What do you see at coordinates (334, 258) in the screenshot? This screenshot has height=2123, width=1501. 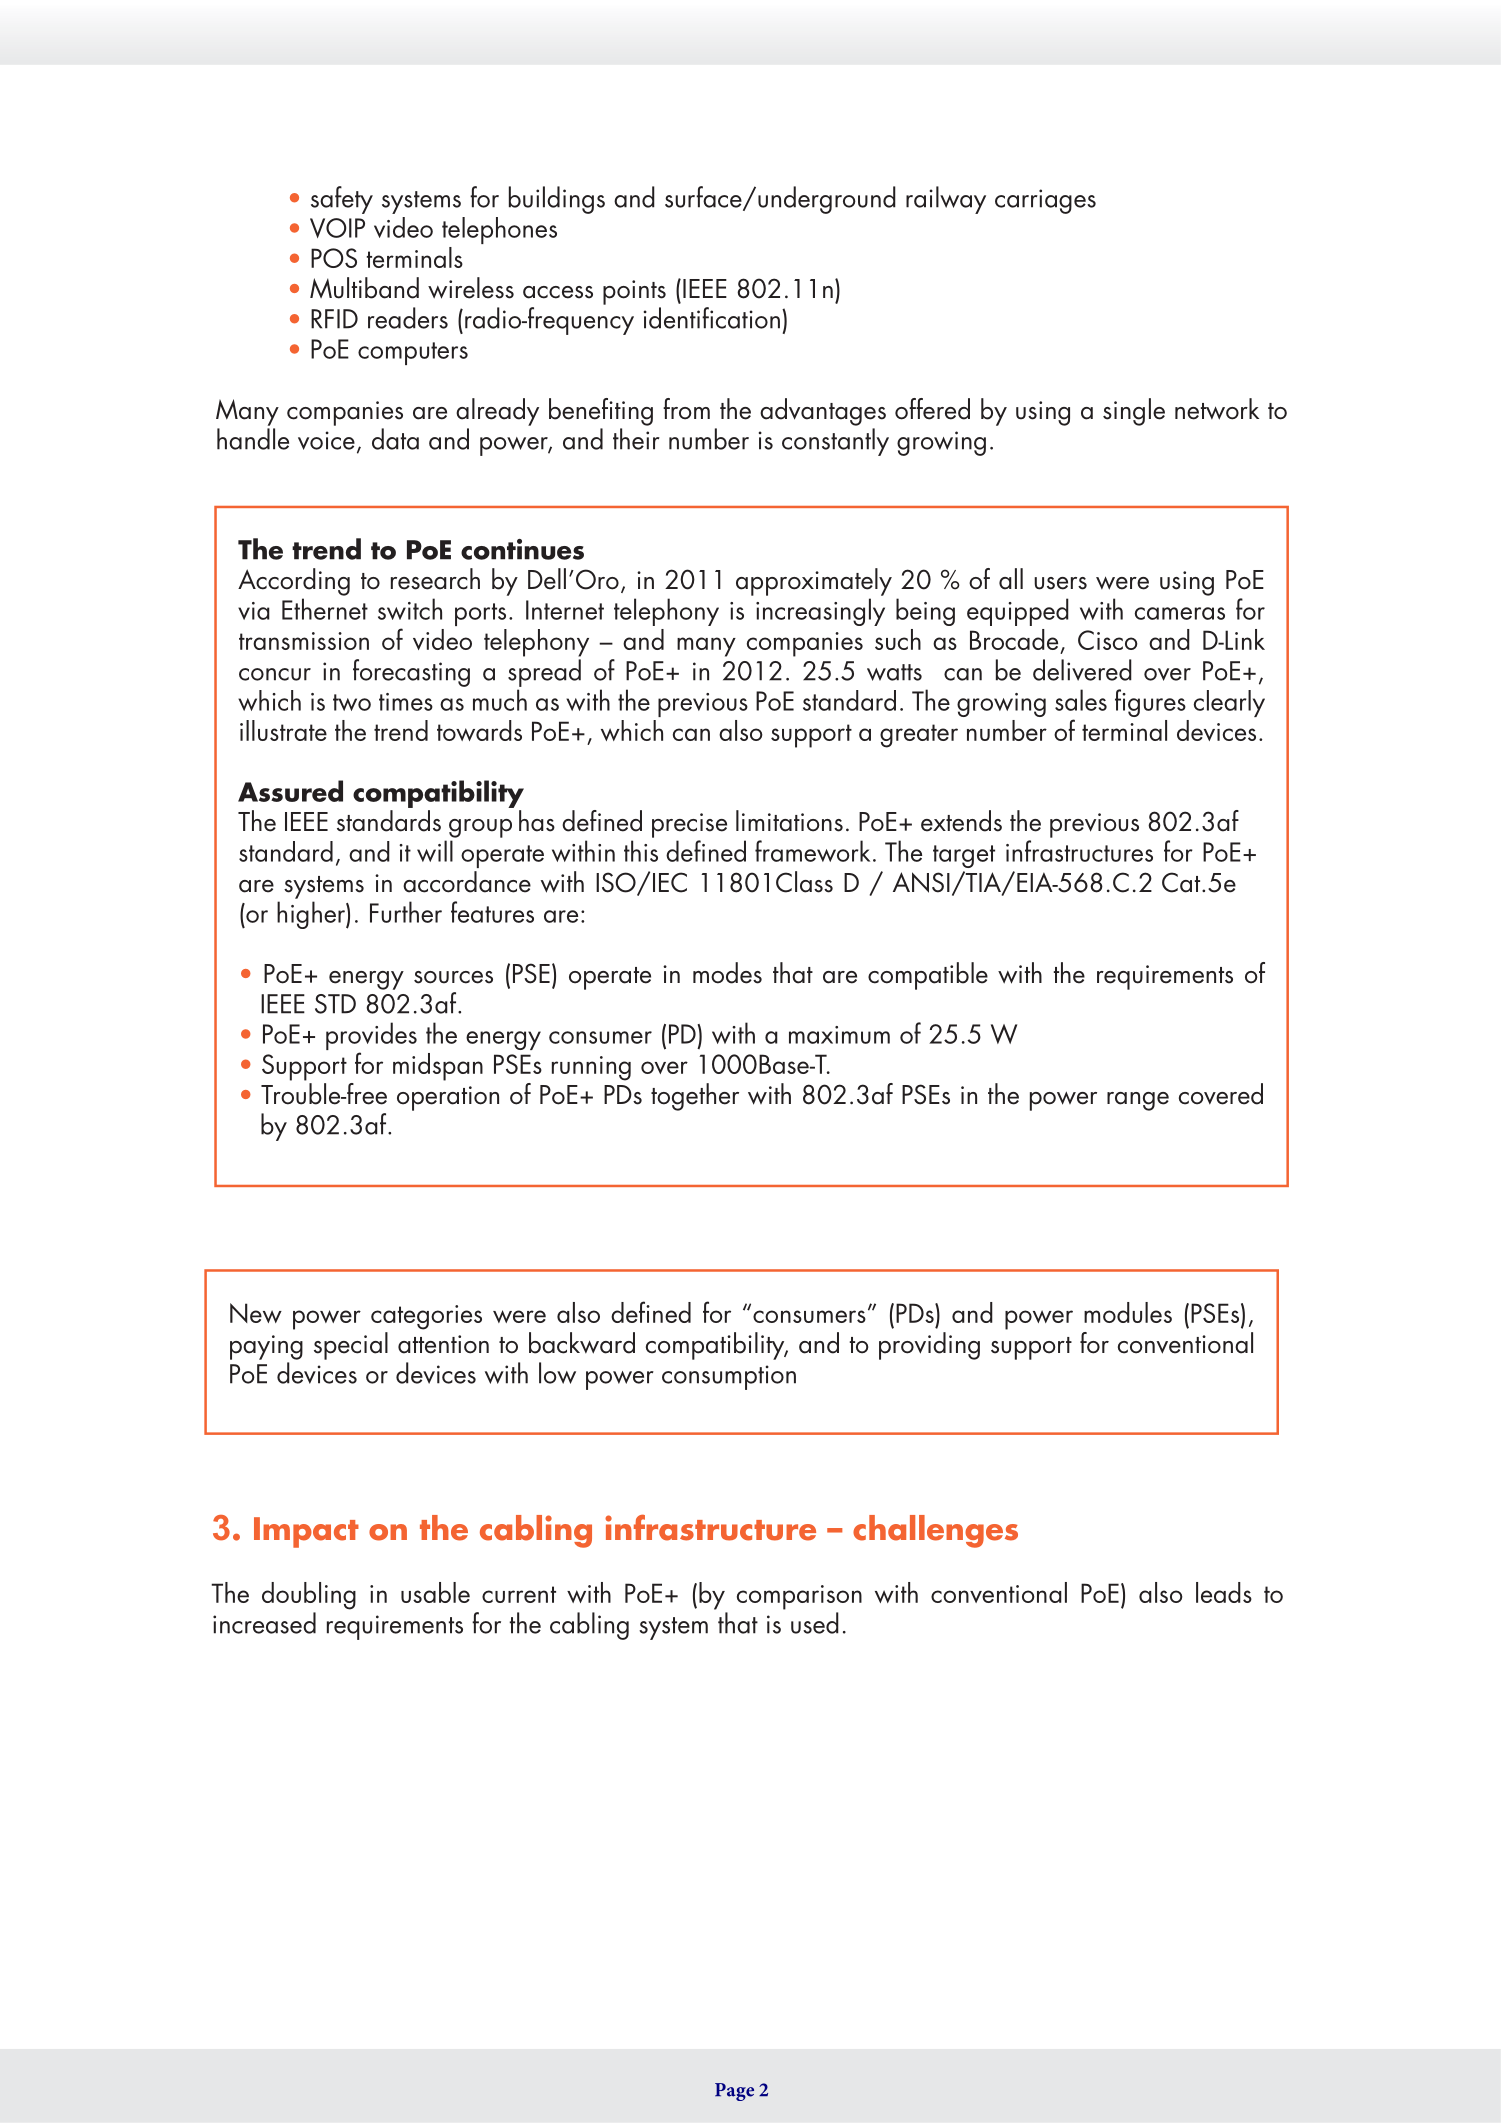 I see `POS` at bounding box center [334, 258].
